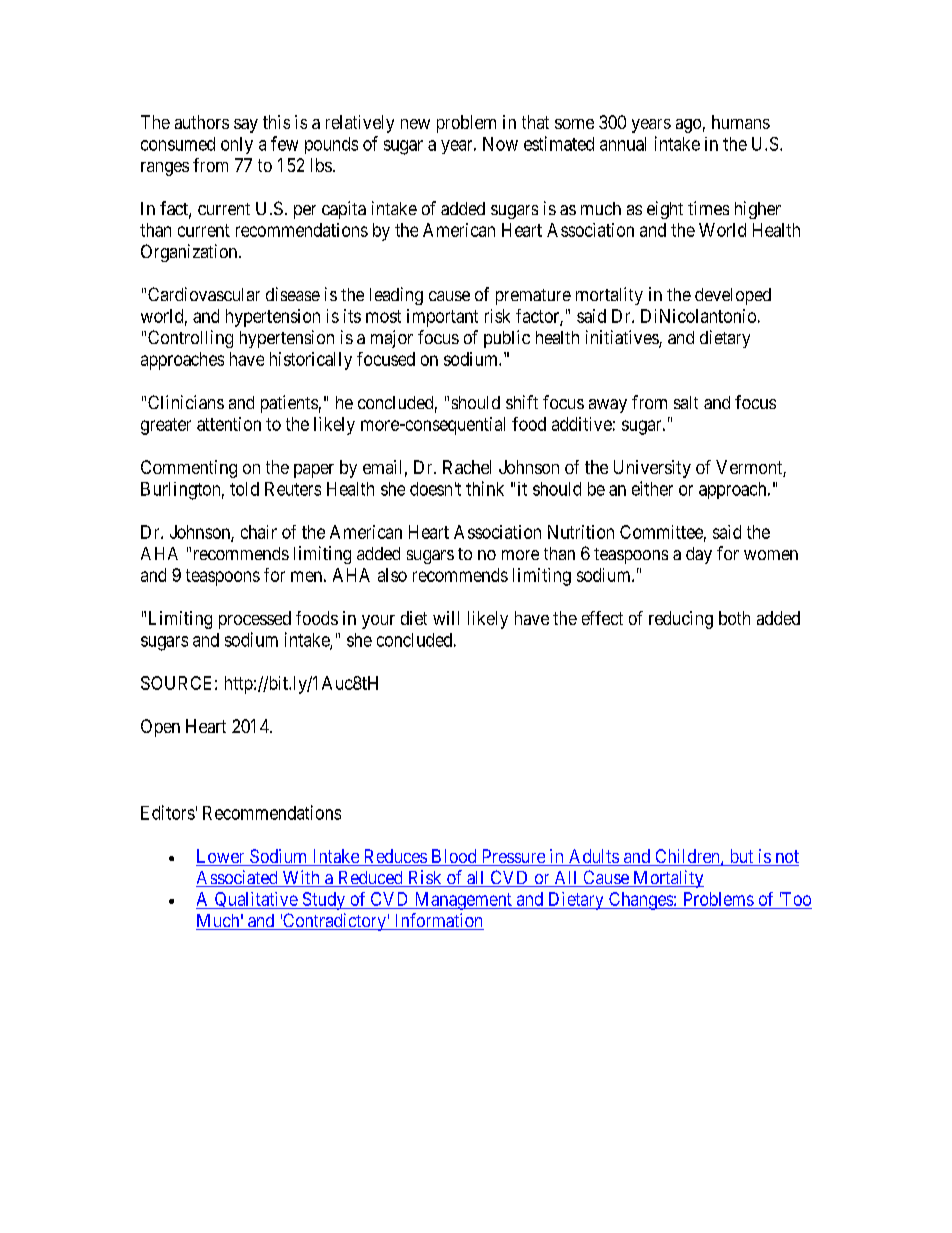 The width and height of the screenshot is (952, 1233). What do you see at coordinates (259, 532) in the screenshot?
I see `chair` at bounding box center [259, 532].
